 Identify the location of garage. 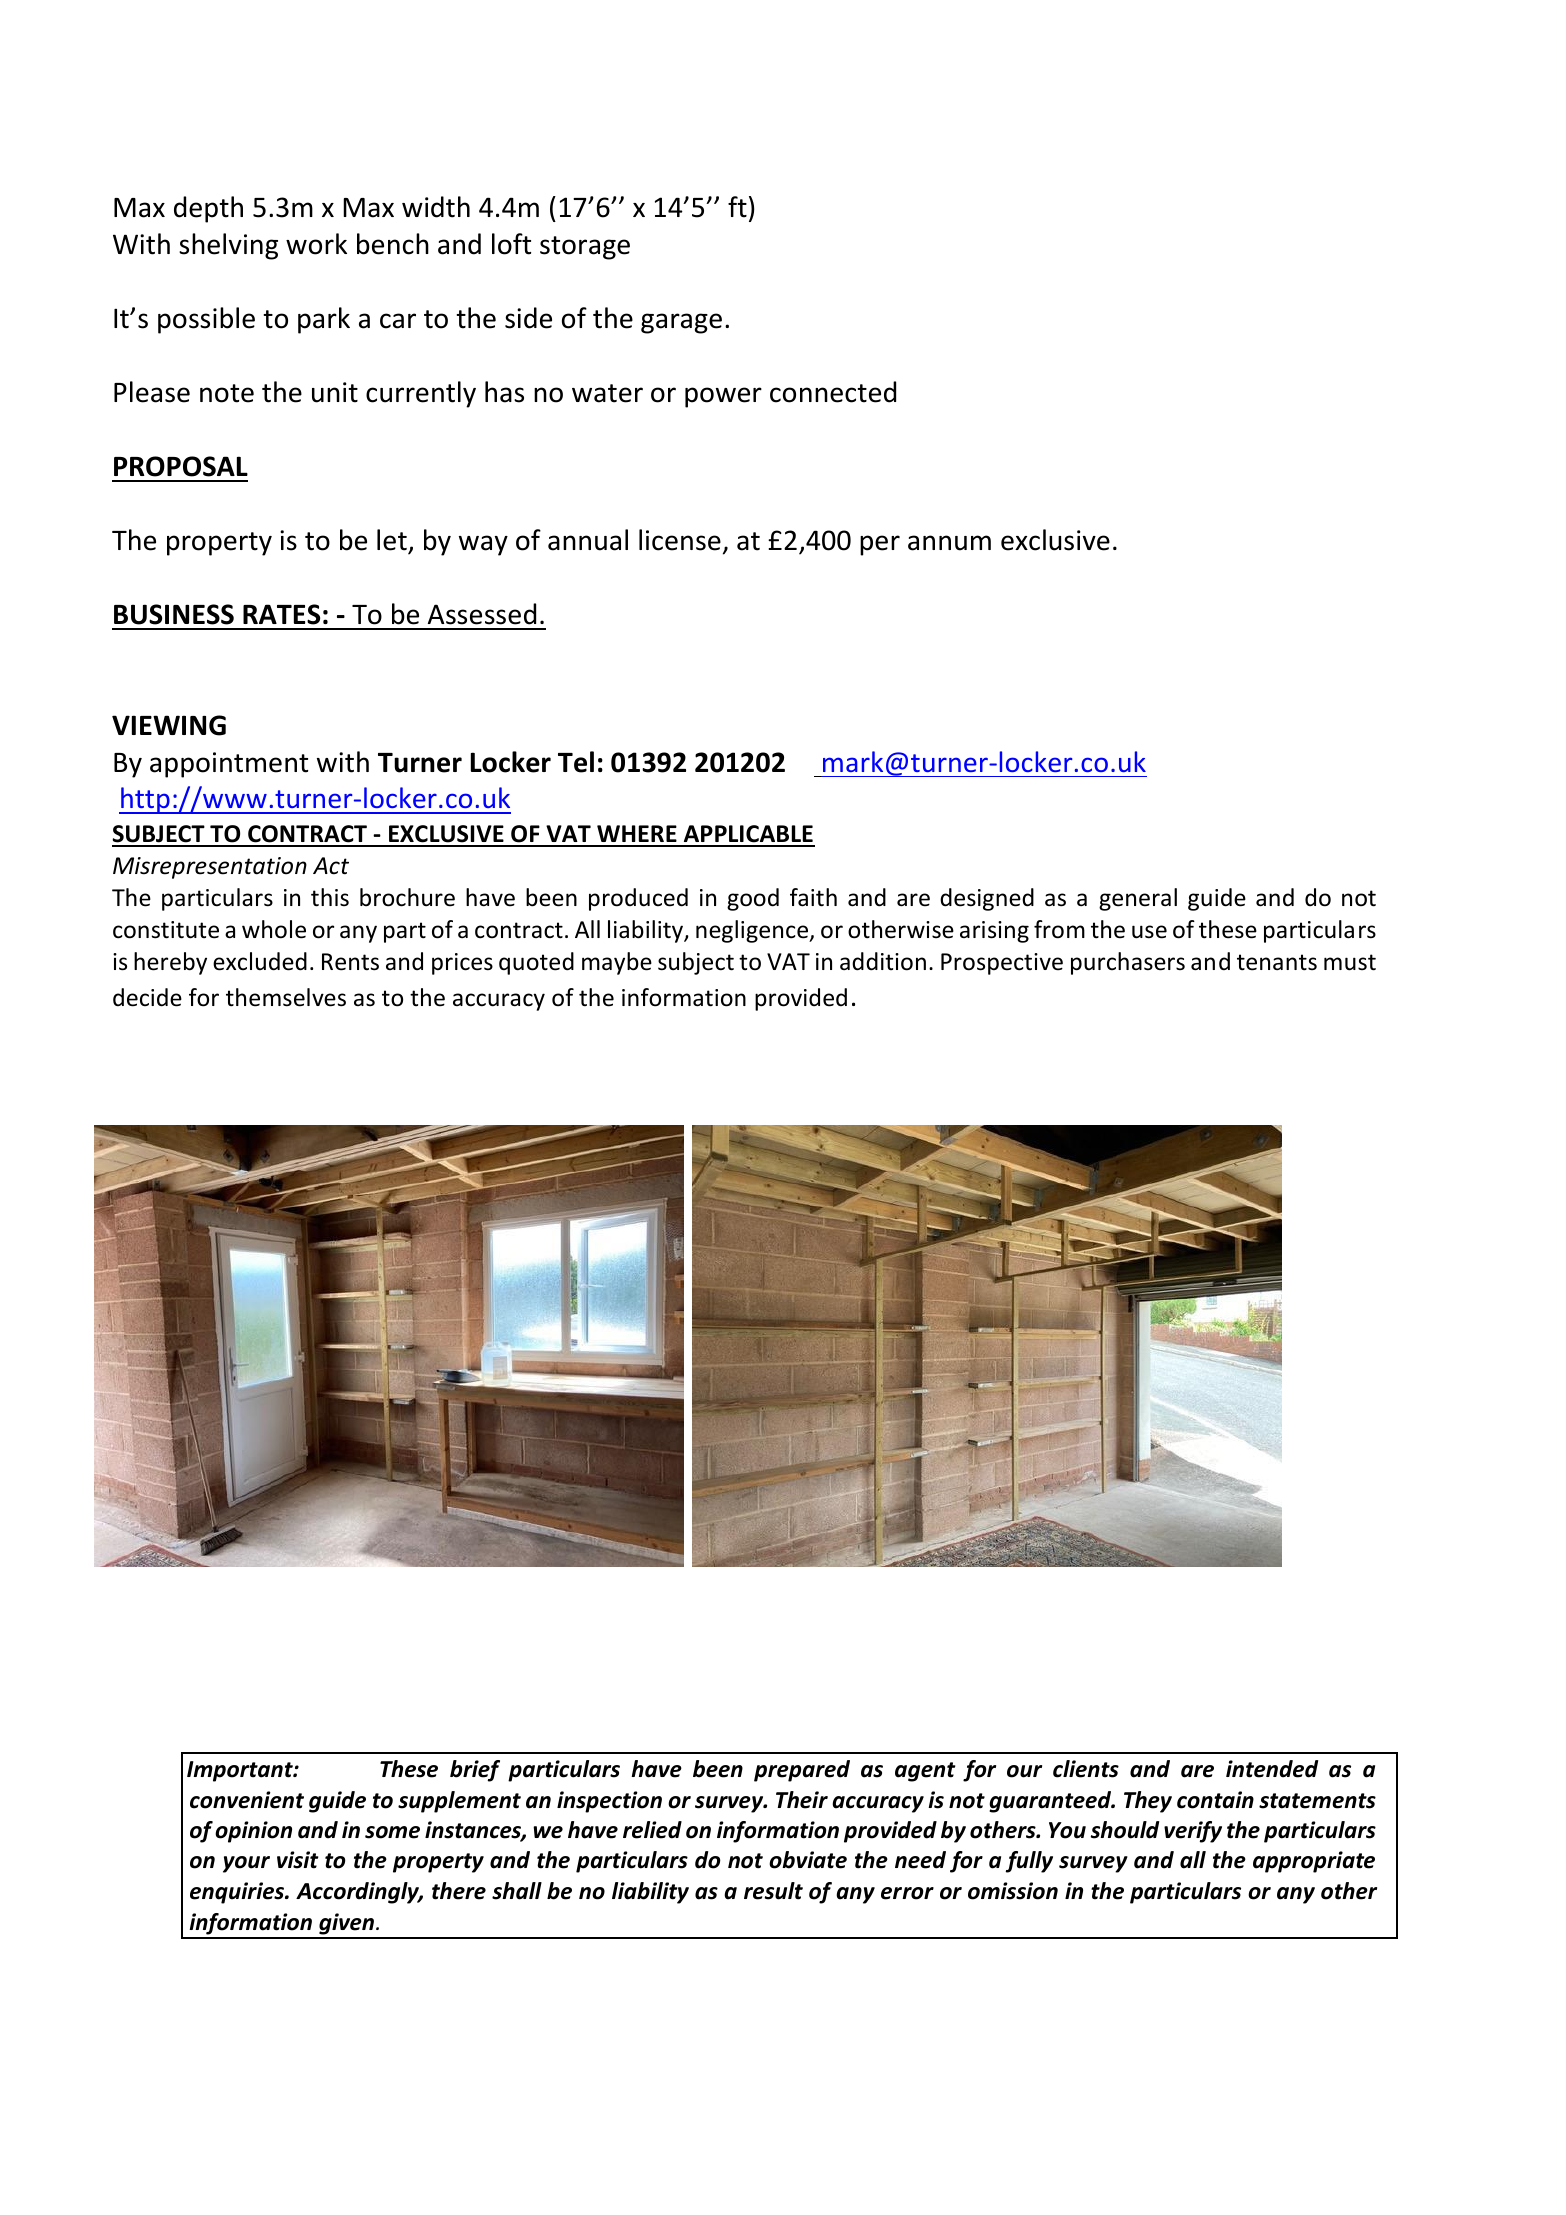
(681, 323).
